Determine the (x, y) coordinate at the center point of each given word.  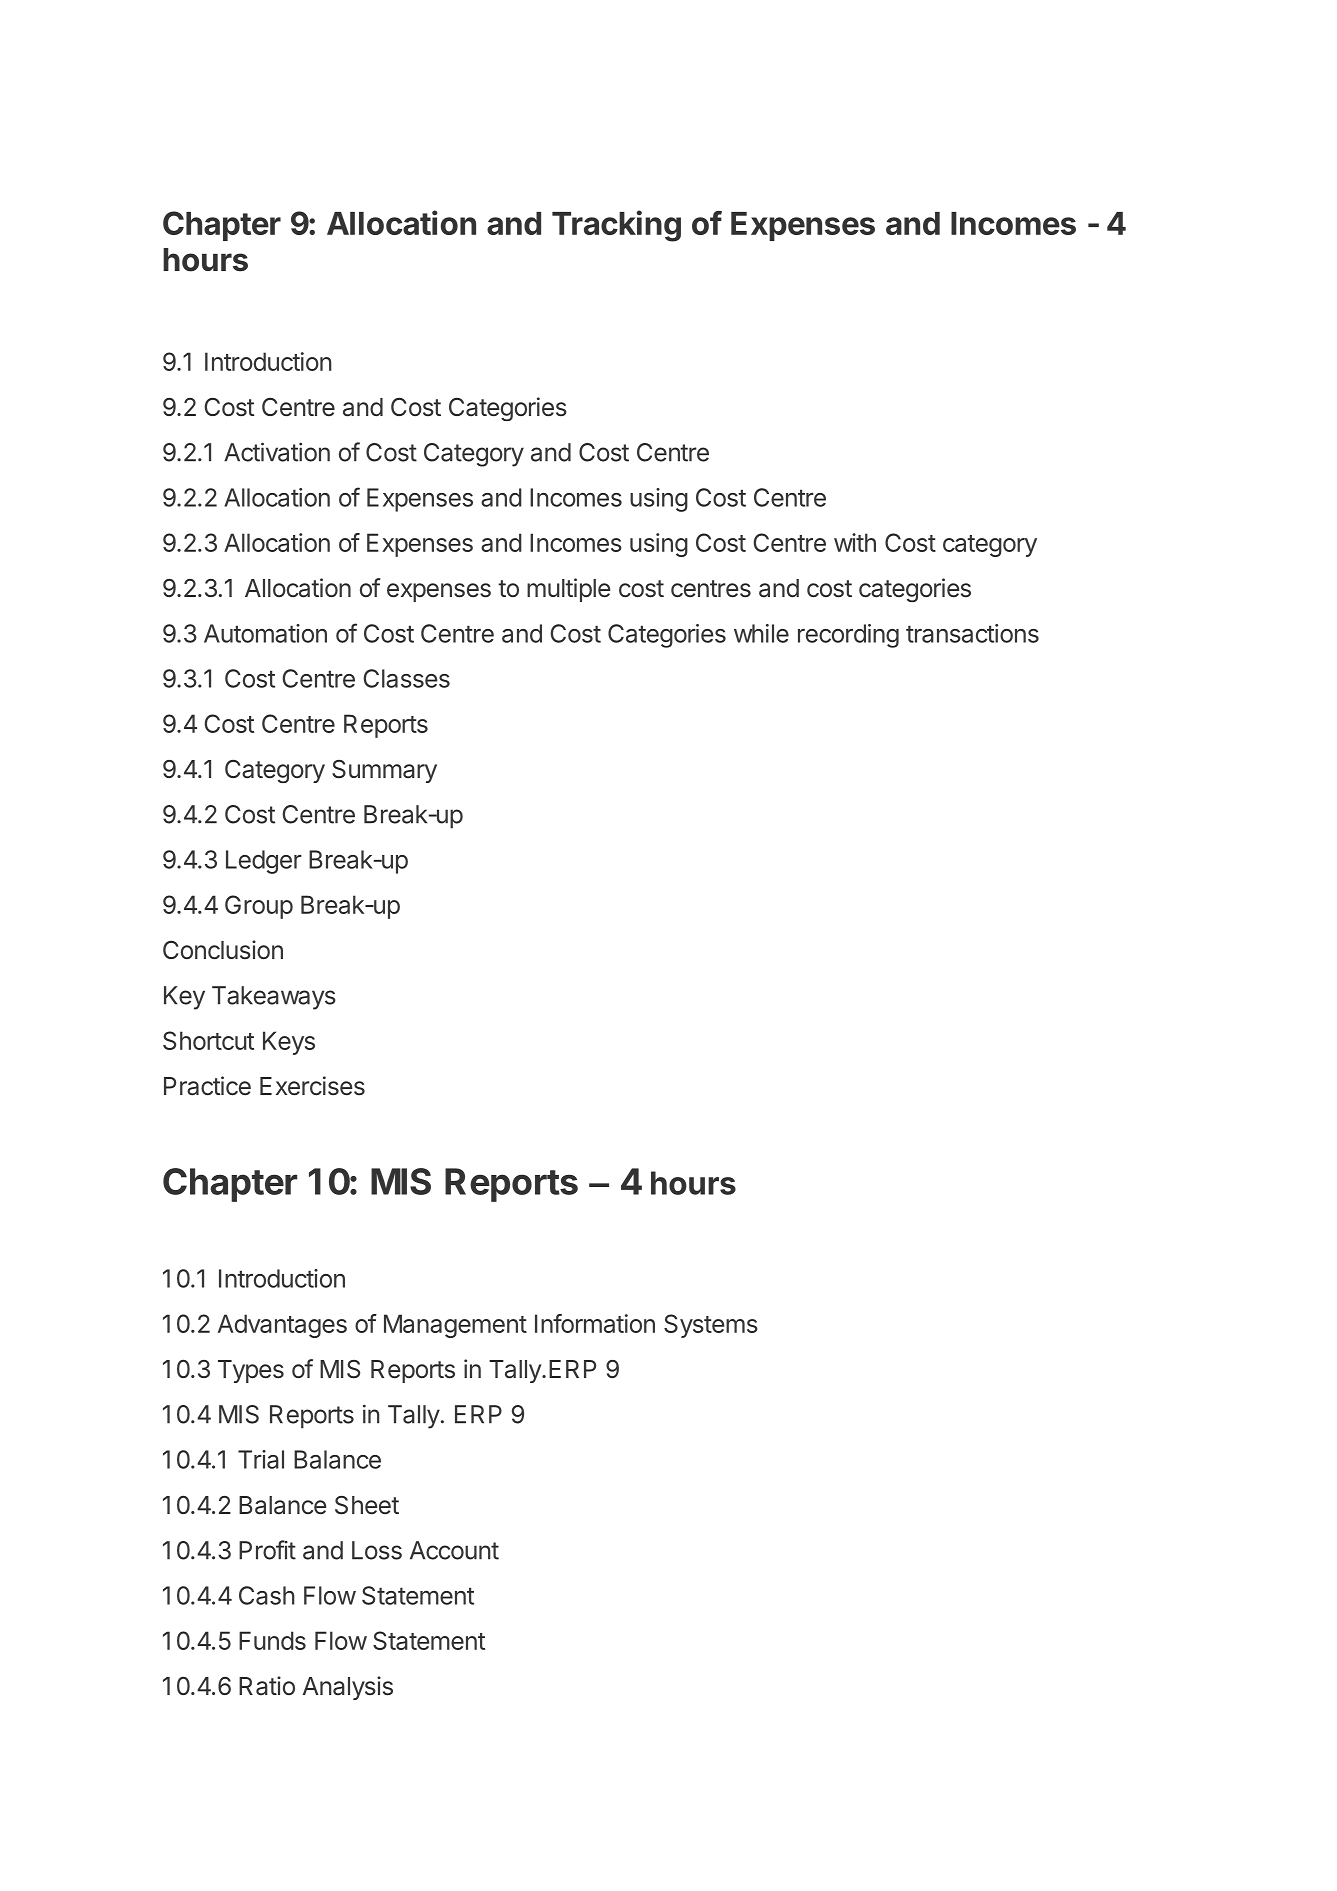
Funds (272, 1640)
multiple (569, 590)
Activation (277, 452)
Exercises (312, 1086)
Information (595, 1323)
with (855, 542)
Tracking (616, 226)
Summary (384, 771)
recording (848, 636)
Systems (711, 1326)
